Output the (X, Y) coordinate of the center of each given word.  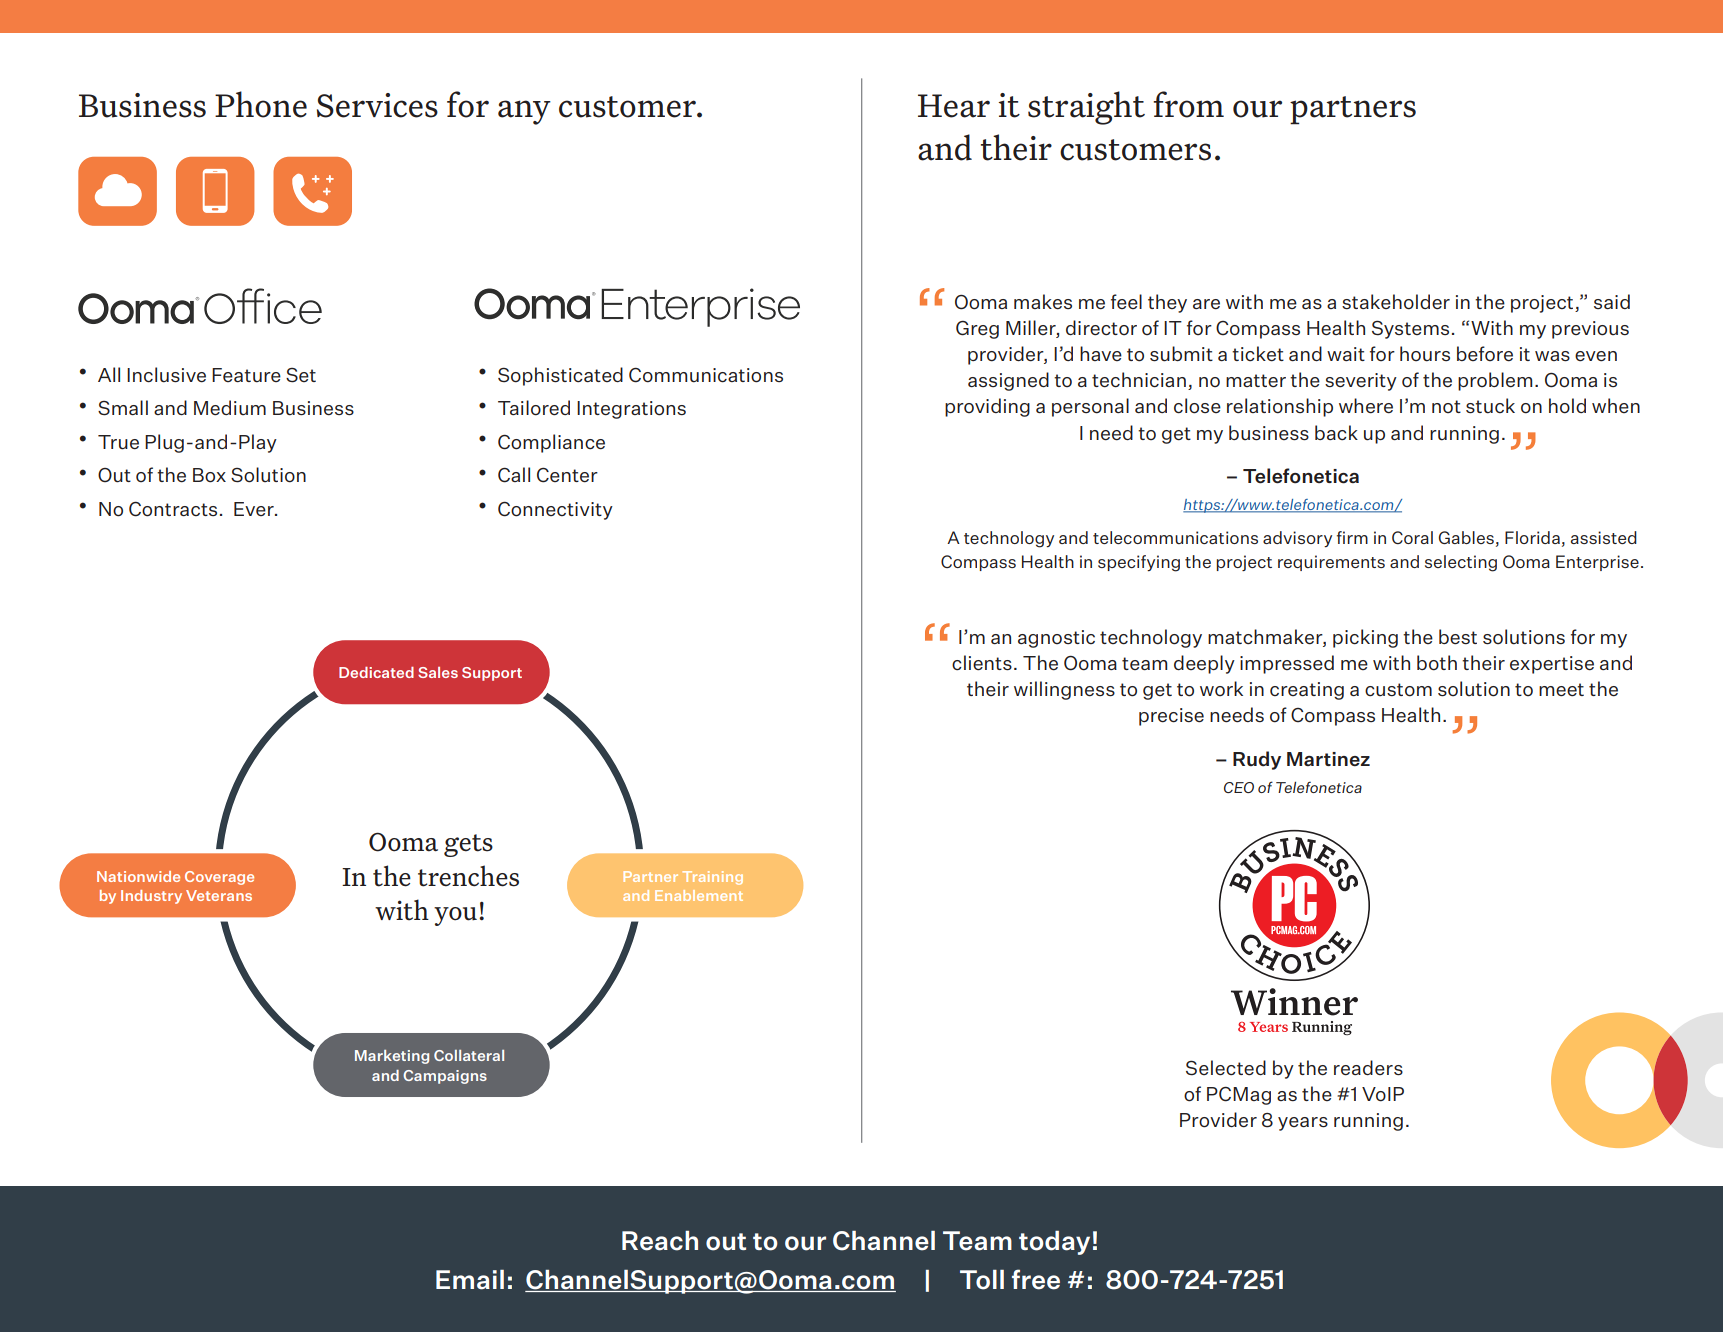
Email (470, 1280)
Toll (982, 1280)
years (1303, 1124)
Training (713, 878)
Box (209, 475)
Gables (1466, 537)
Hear (954, 106)
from (1188, 104)
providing (987, 407)
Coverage (219, 878)
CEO (1239, 787)
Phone (261, 104)
